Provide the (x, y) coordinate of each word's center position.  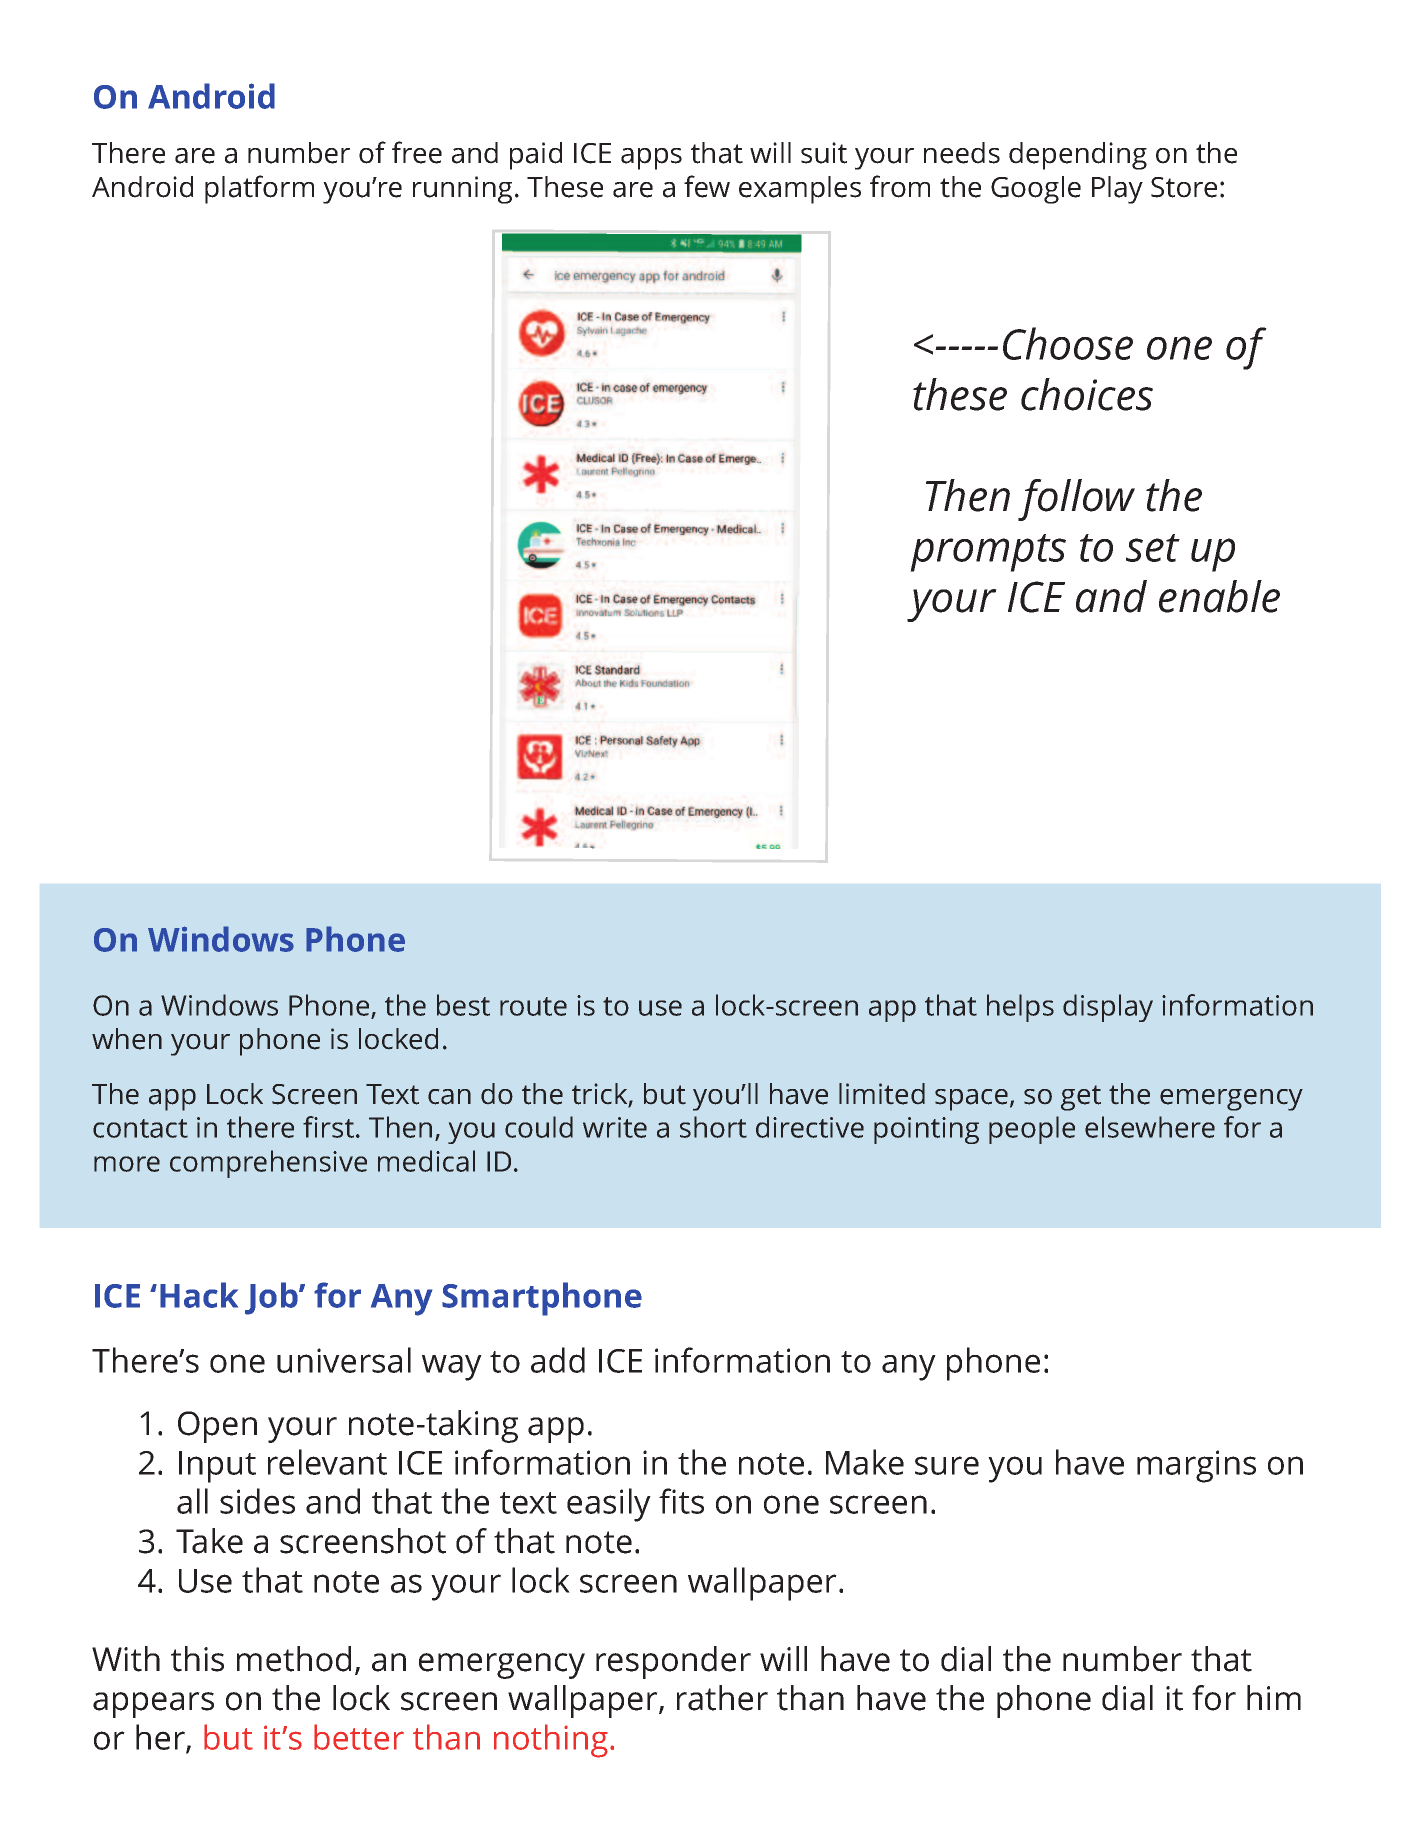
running (462, 190)
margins (1196, 1466)
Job (272, 1298)
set (1153, 548)
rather (722, 1698)
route (533, 1006)
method (294, 1659)
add (558, 1360)
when (127, 1039)
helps (1020, 1008)
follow (1076, 500)
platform (259, 189)
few (707, 186)
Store (1184, 187)
